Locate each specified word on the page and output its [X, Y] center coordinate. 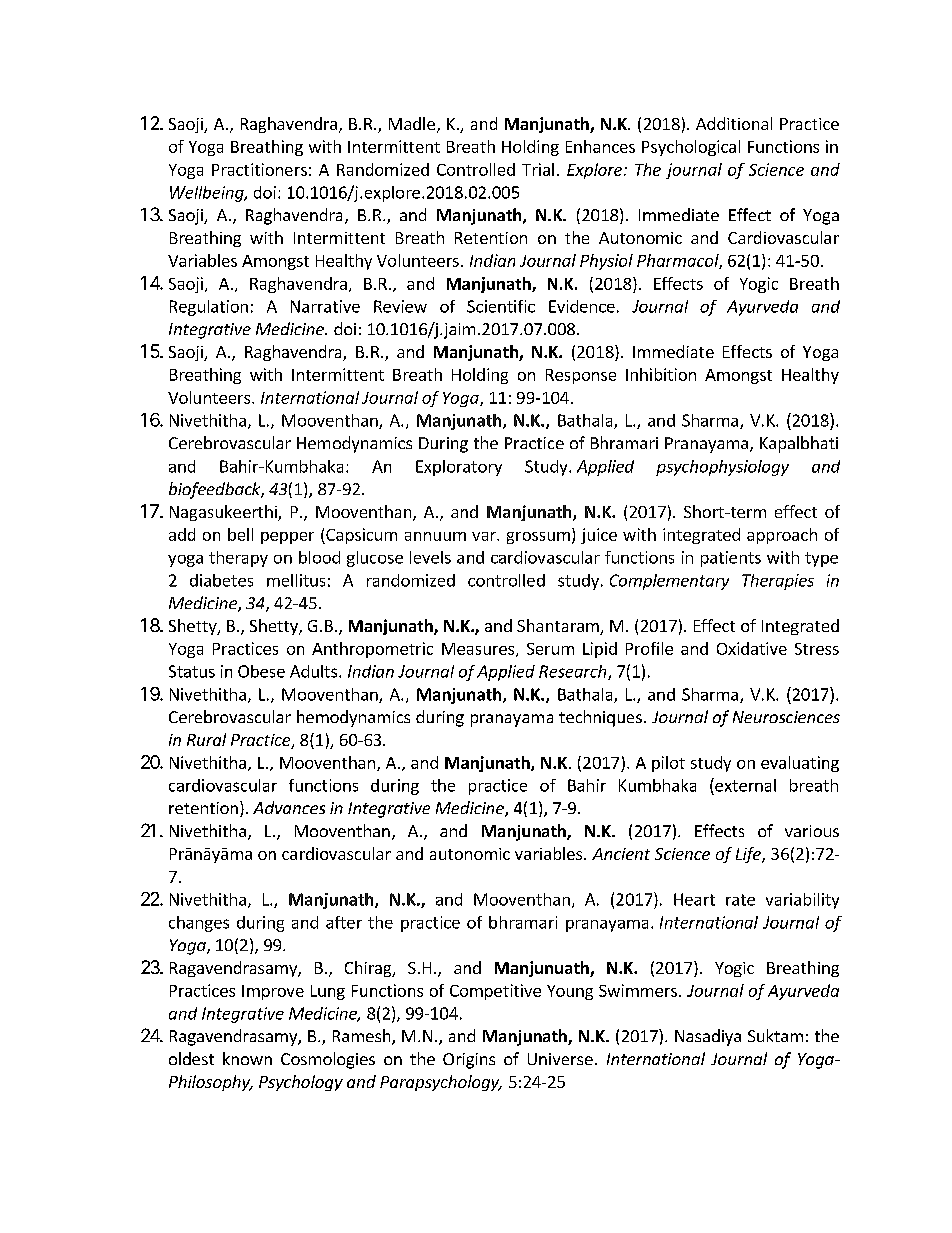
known [247, 1058]
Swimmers [638, 990]
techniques [600, 718]
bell [240, 534]
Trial [538, 169]
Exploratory [459, 468]
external [744, 785]
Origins [469, 1061]
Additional [734, 123]
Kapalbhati [799, 444]
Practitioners [259, 169]
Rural [206, 739]
